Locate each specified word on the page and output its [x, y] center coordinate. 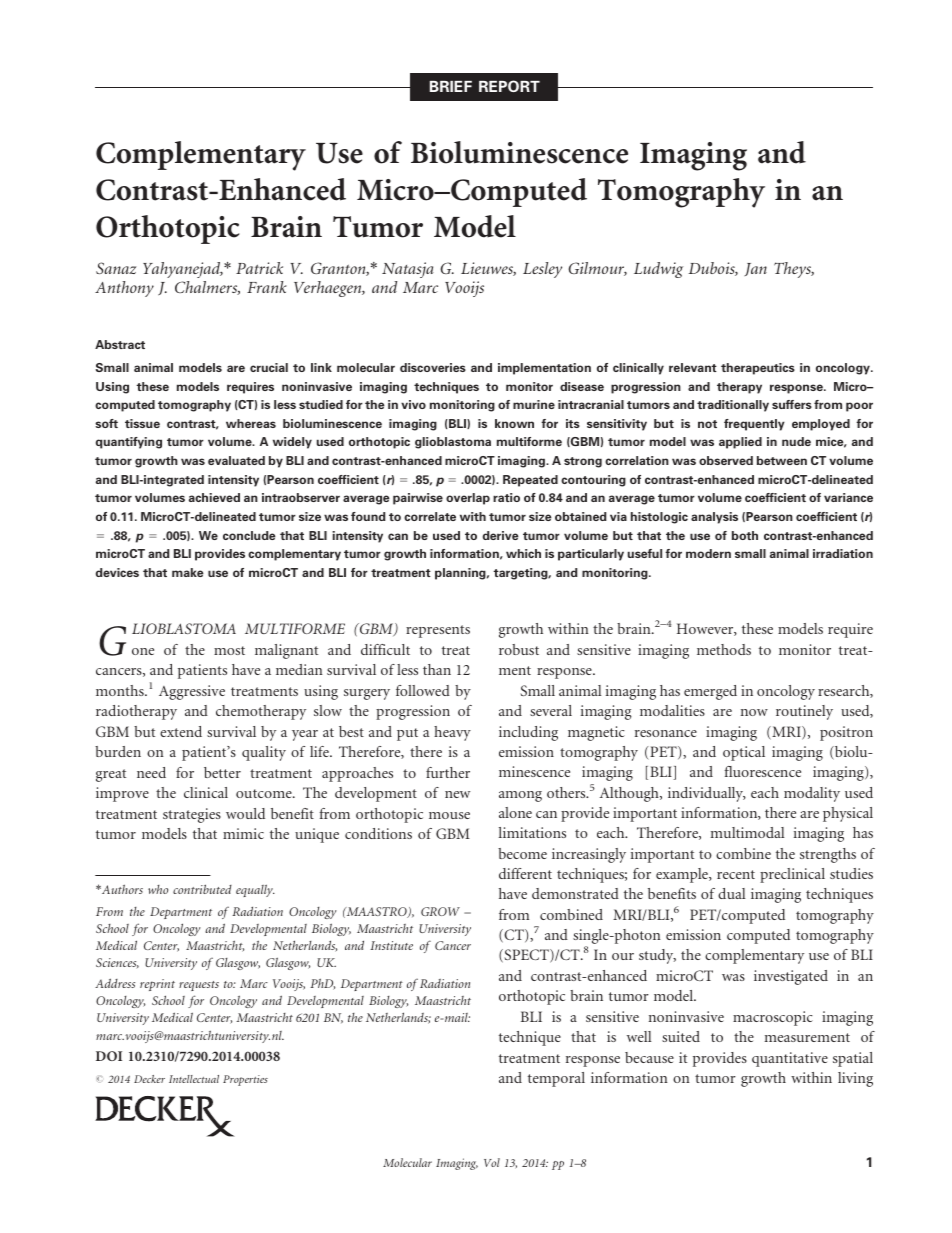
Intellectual [194, 1079]
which [523, 553]
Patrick [259, 268]
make [188, 572]
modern [708, 553]
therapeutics [758, 369]
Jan [755, 269]
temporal [556, 1079]
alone [515, 812]
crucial [269, 367]
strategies [192, 815]
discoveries [433, 367]
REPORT [509, 86]
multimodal [748, 832]
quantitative [790, 1059]
